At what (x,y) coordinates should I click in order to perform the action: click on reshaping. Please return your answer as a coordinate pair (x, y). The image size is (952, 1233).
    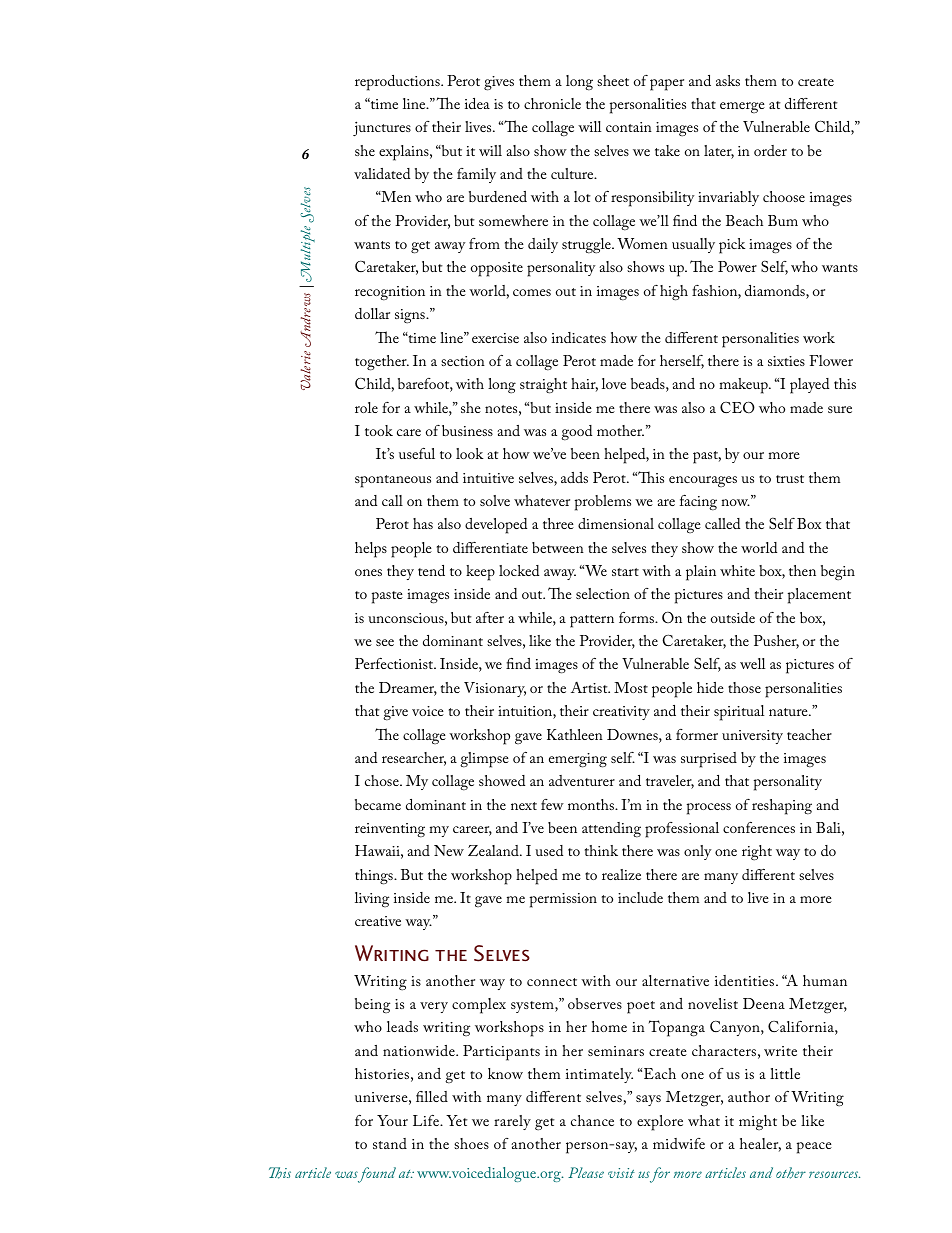
    Looking at the image, I should click on (782, 807).
